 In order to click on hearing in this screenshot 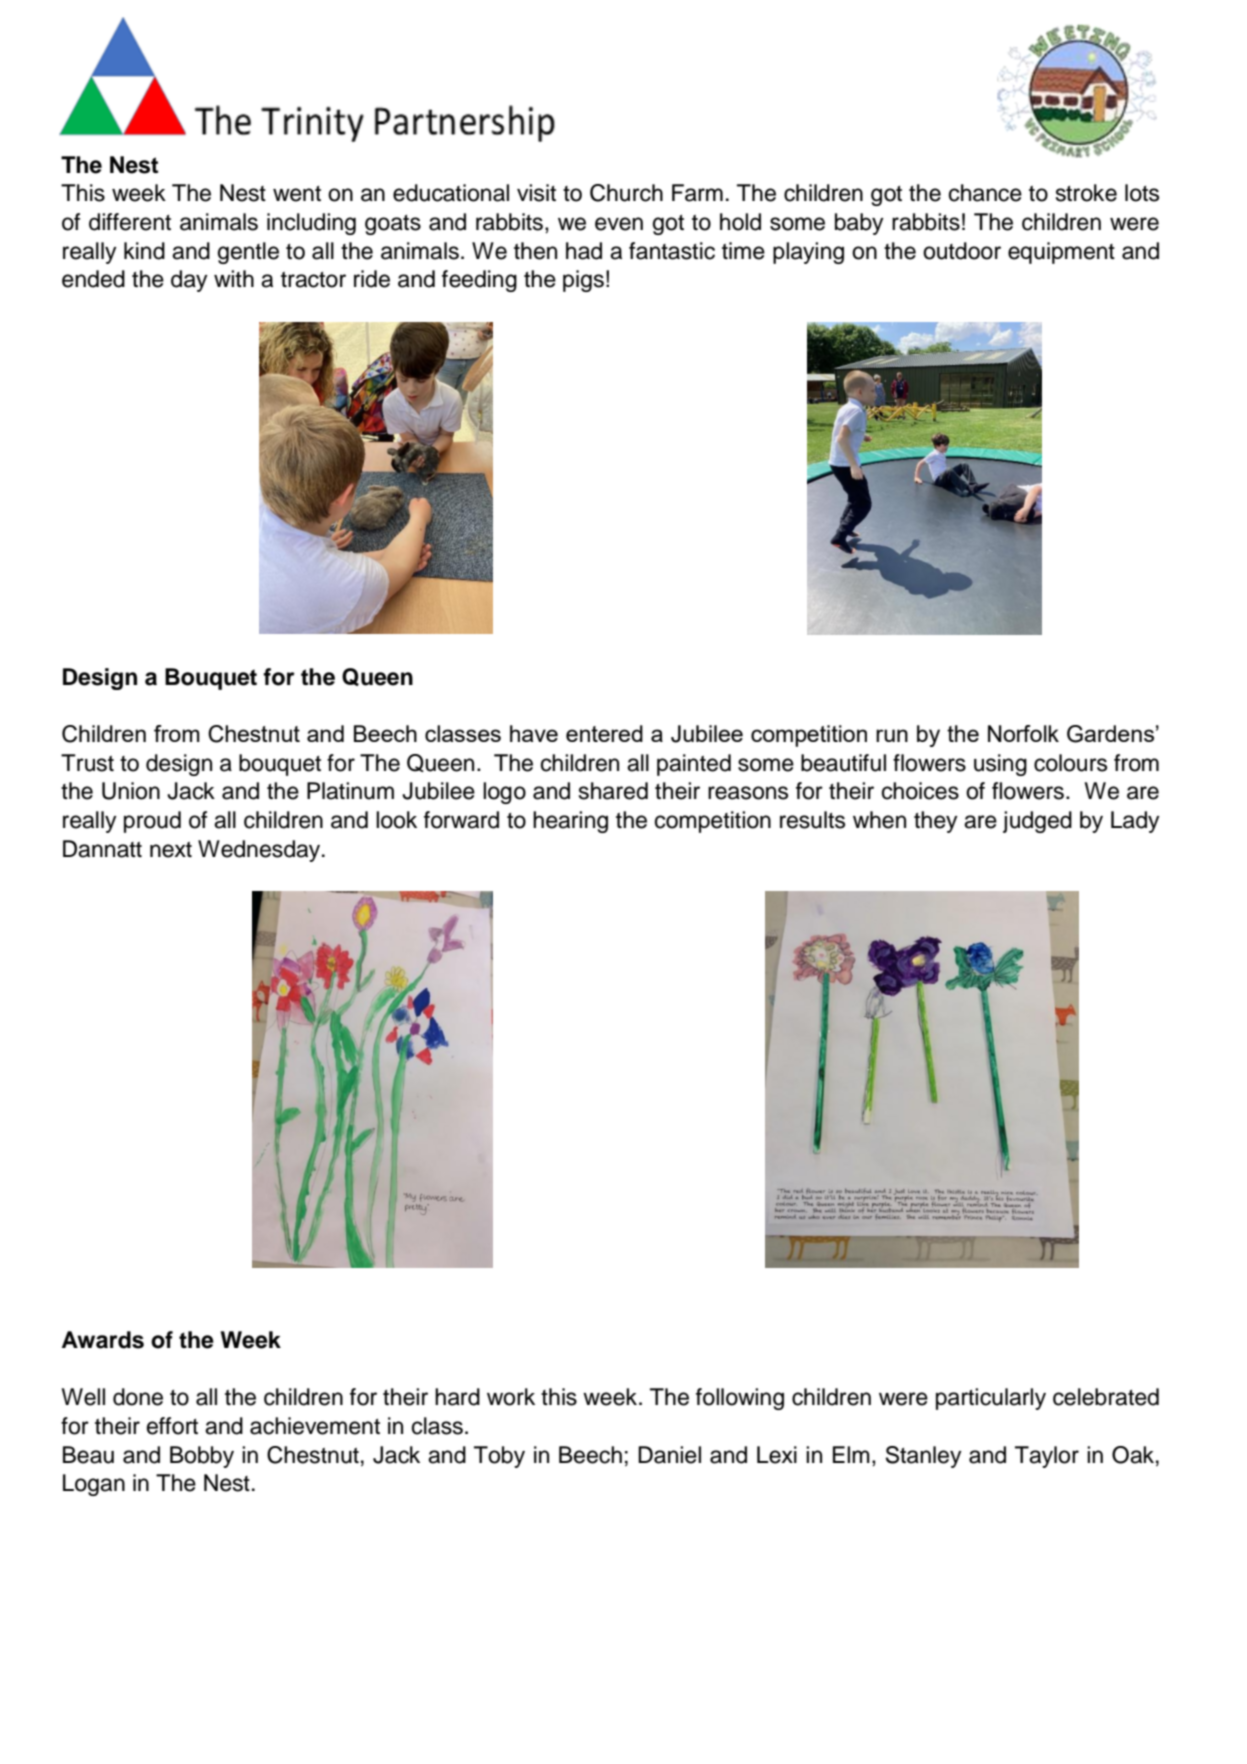, I will do `click(570, 822)`.
